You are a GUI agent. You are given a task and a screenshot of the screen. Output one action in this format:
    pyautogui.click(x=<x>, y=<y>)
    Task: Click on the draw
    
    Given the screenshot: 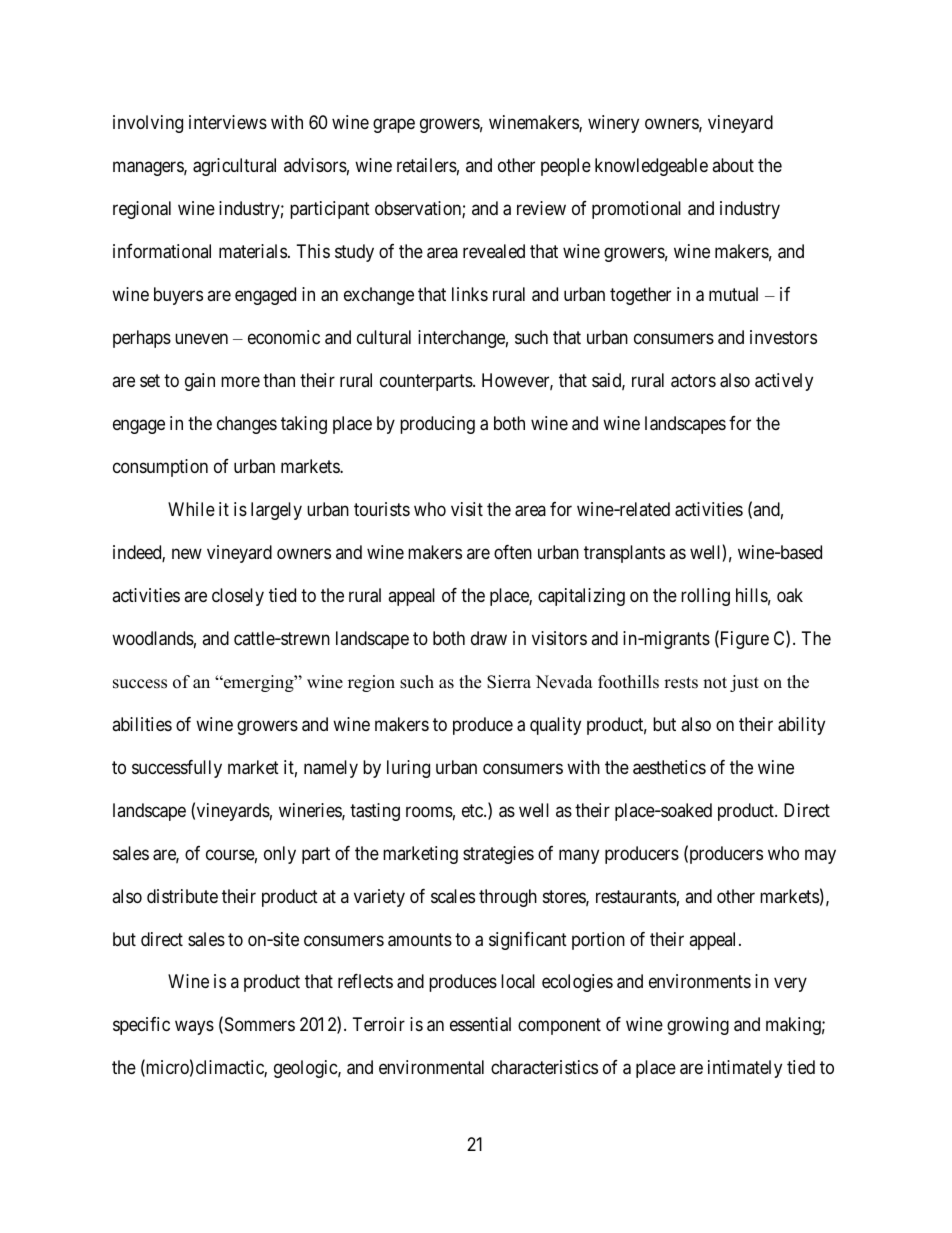 What is the action you would take?
    pyautogui.click(x=489, y=638)
